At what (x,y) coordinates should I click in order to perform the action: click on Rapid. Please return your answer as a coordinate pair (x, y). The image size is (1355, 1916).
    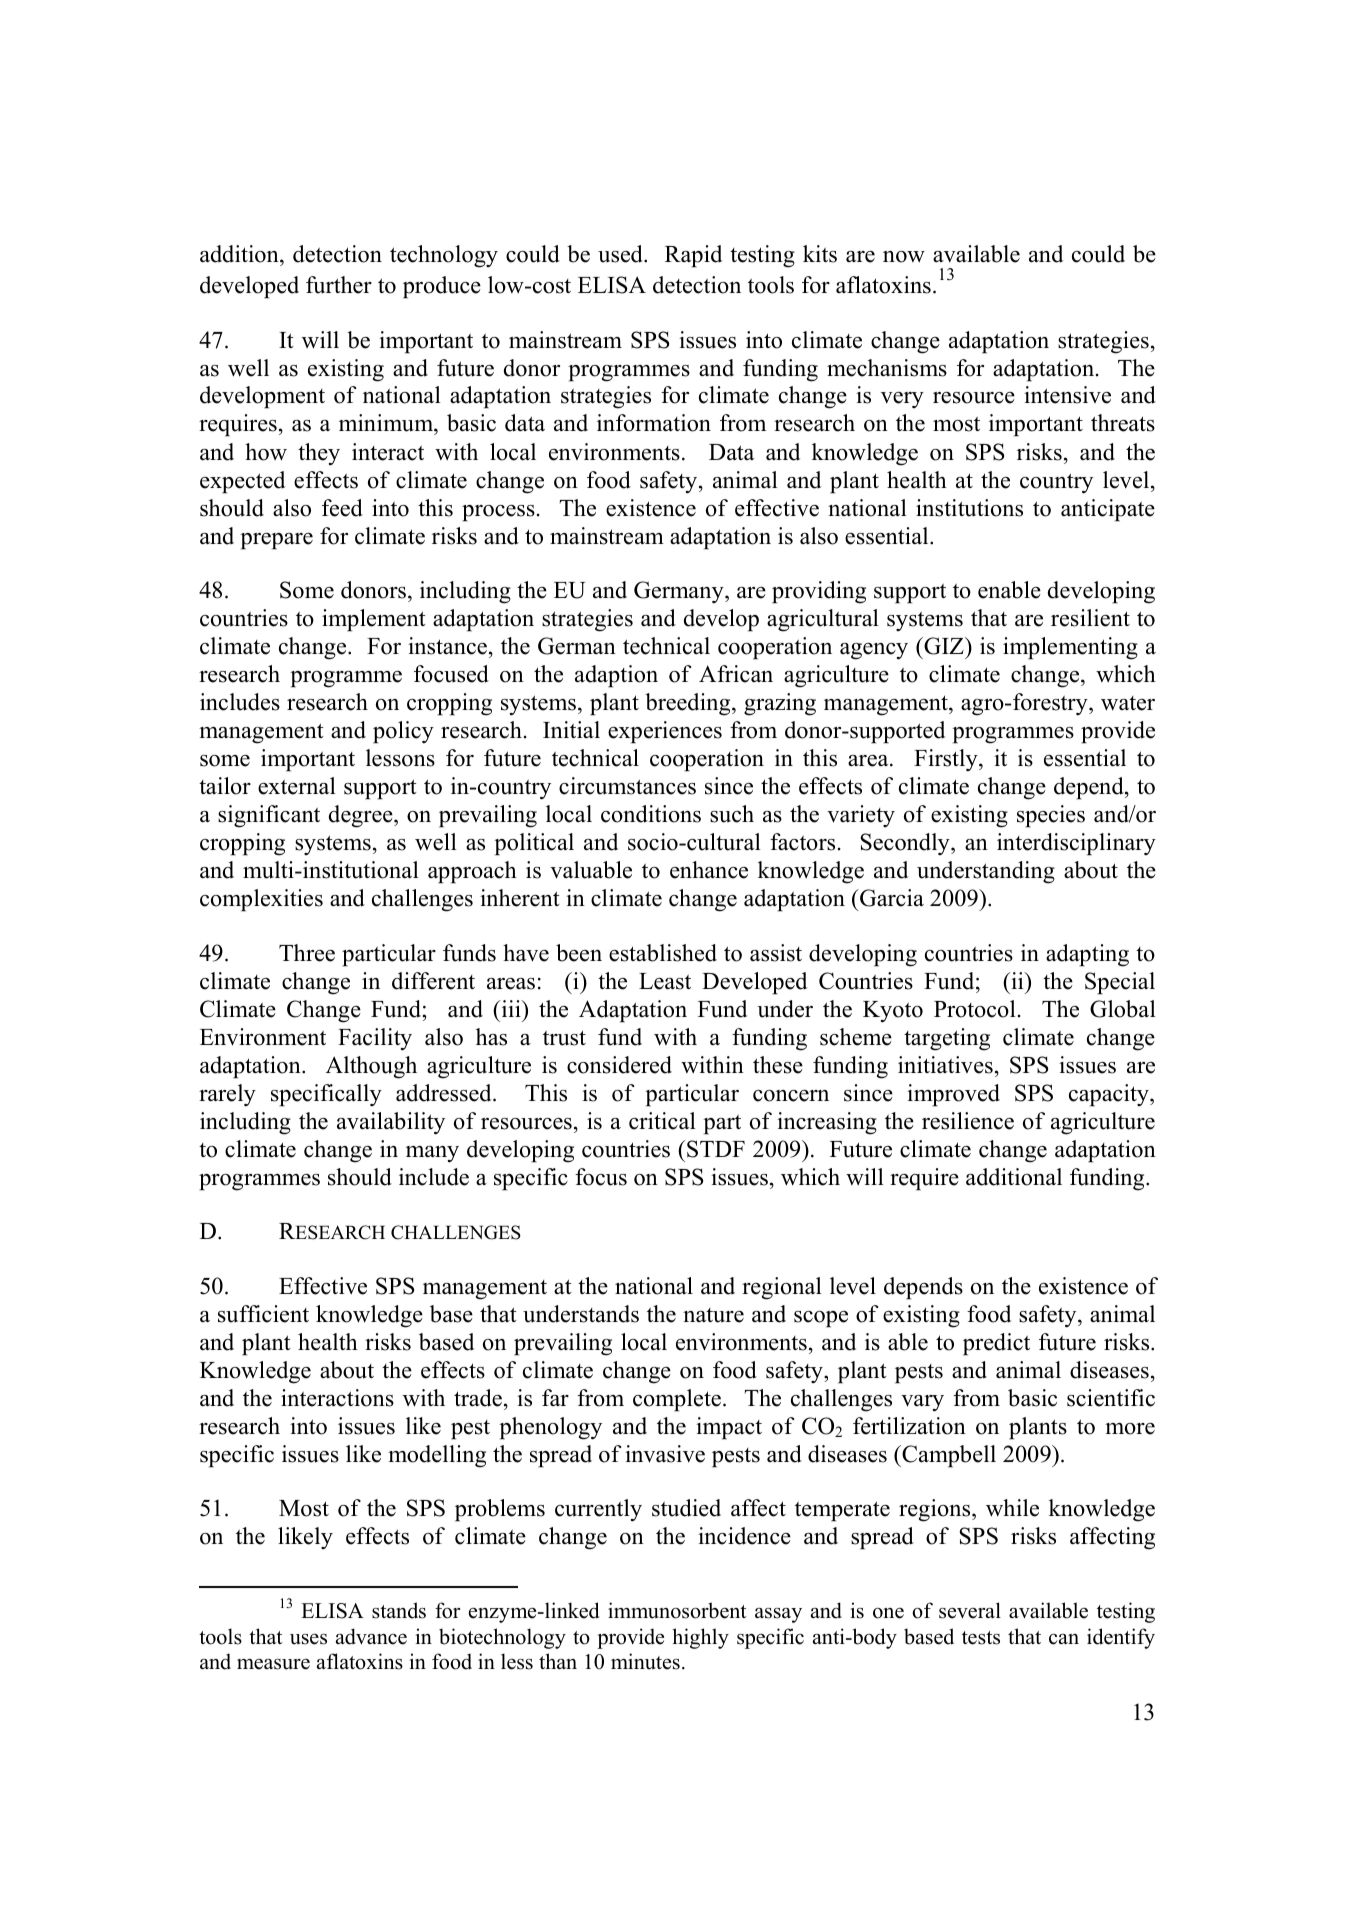
    Looking at the image, I should click on (693, 256).
